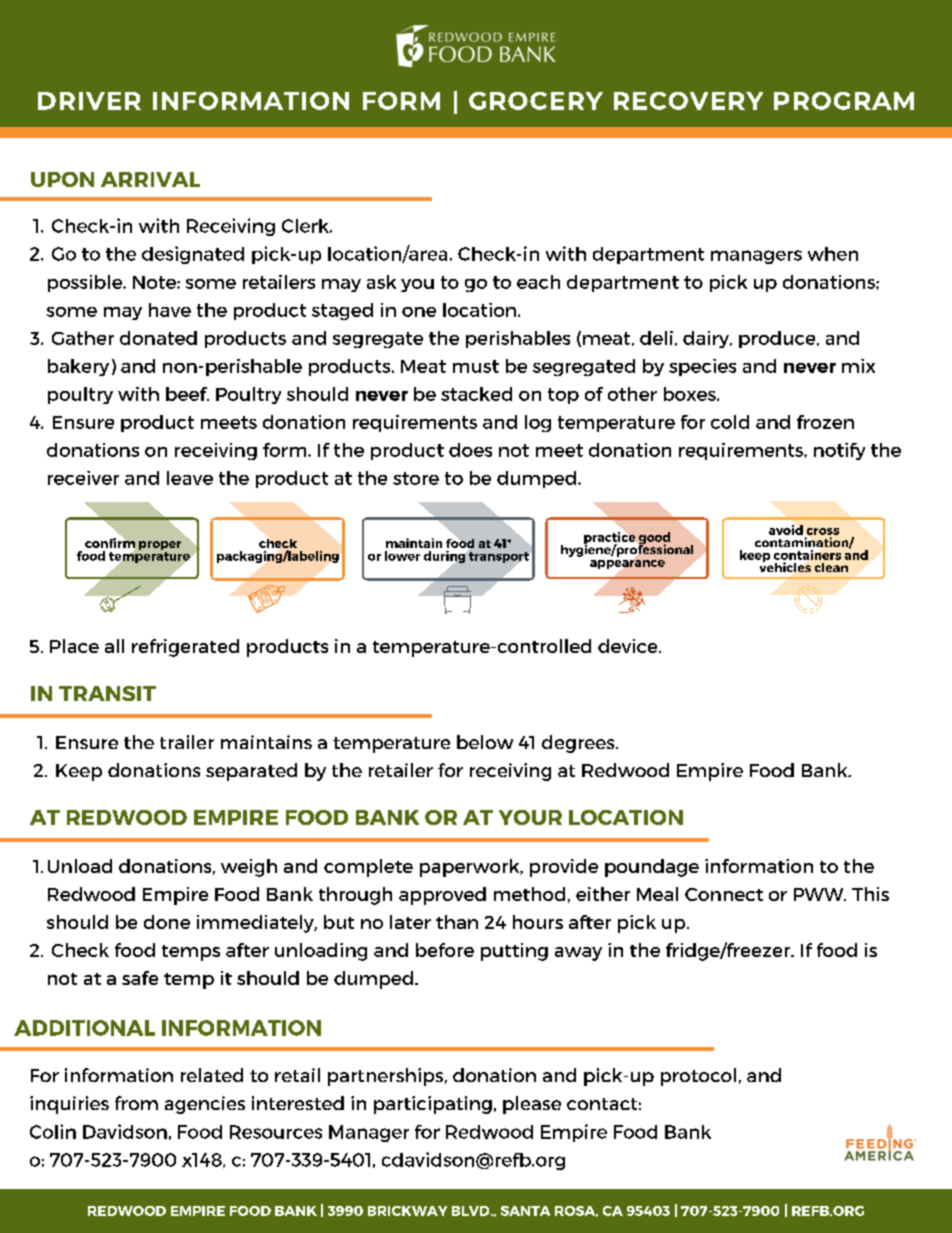  Describe the element at coordinates (844, 101) in the screenshot. I see `PROGRAM` at that location.
